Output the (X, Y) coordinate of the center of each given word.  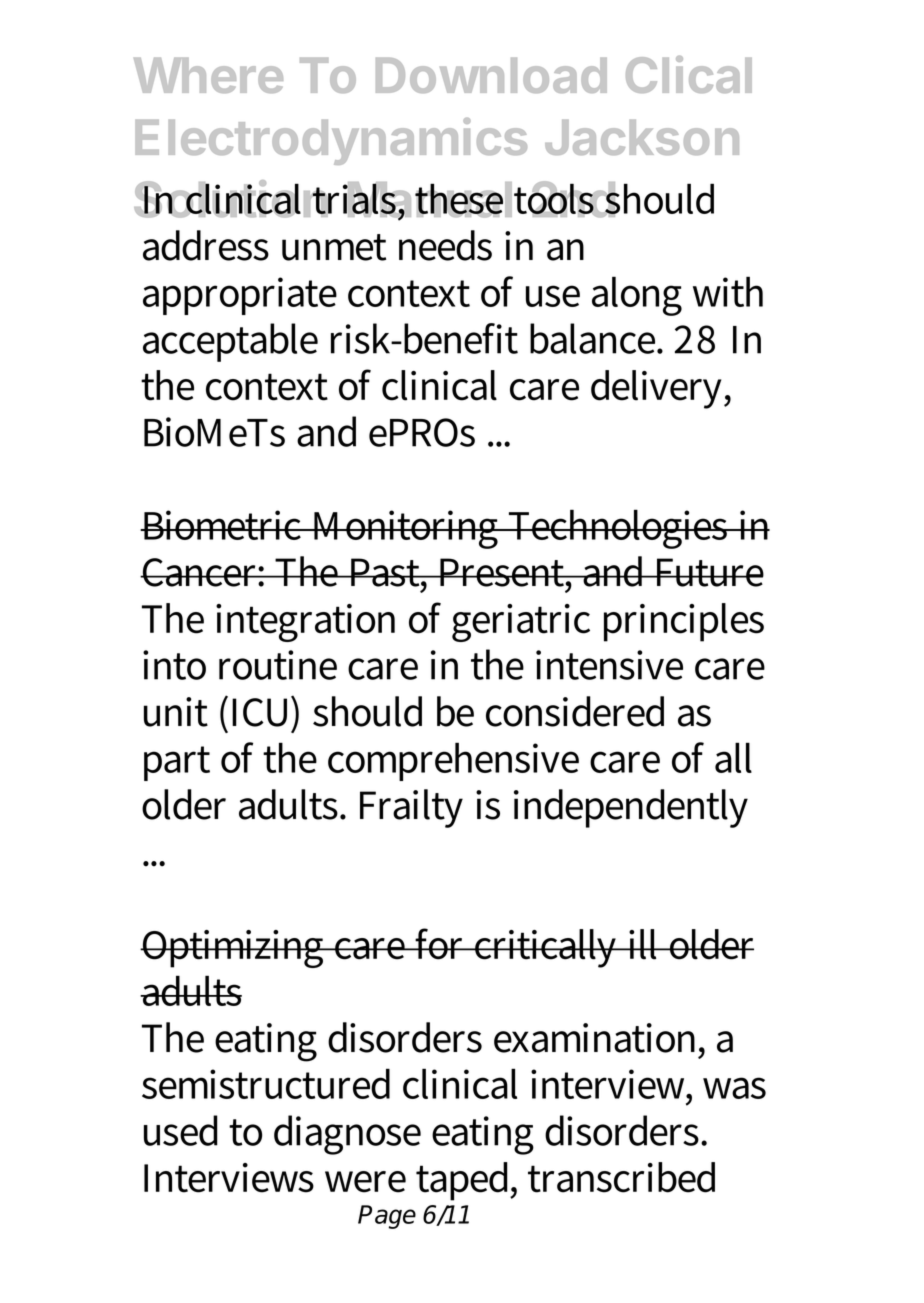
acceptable (230, 342)
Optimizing (233, 949)
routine (278, 665)
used (181, 1130)
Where (208, 75)
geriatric (521, 623)
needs (445, 245)
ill (644, 944)
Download (491, 75)
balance (594, 338)
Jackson (642, 137)
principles (684, 622)
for (441, 944)
